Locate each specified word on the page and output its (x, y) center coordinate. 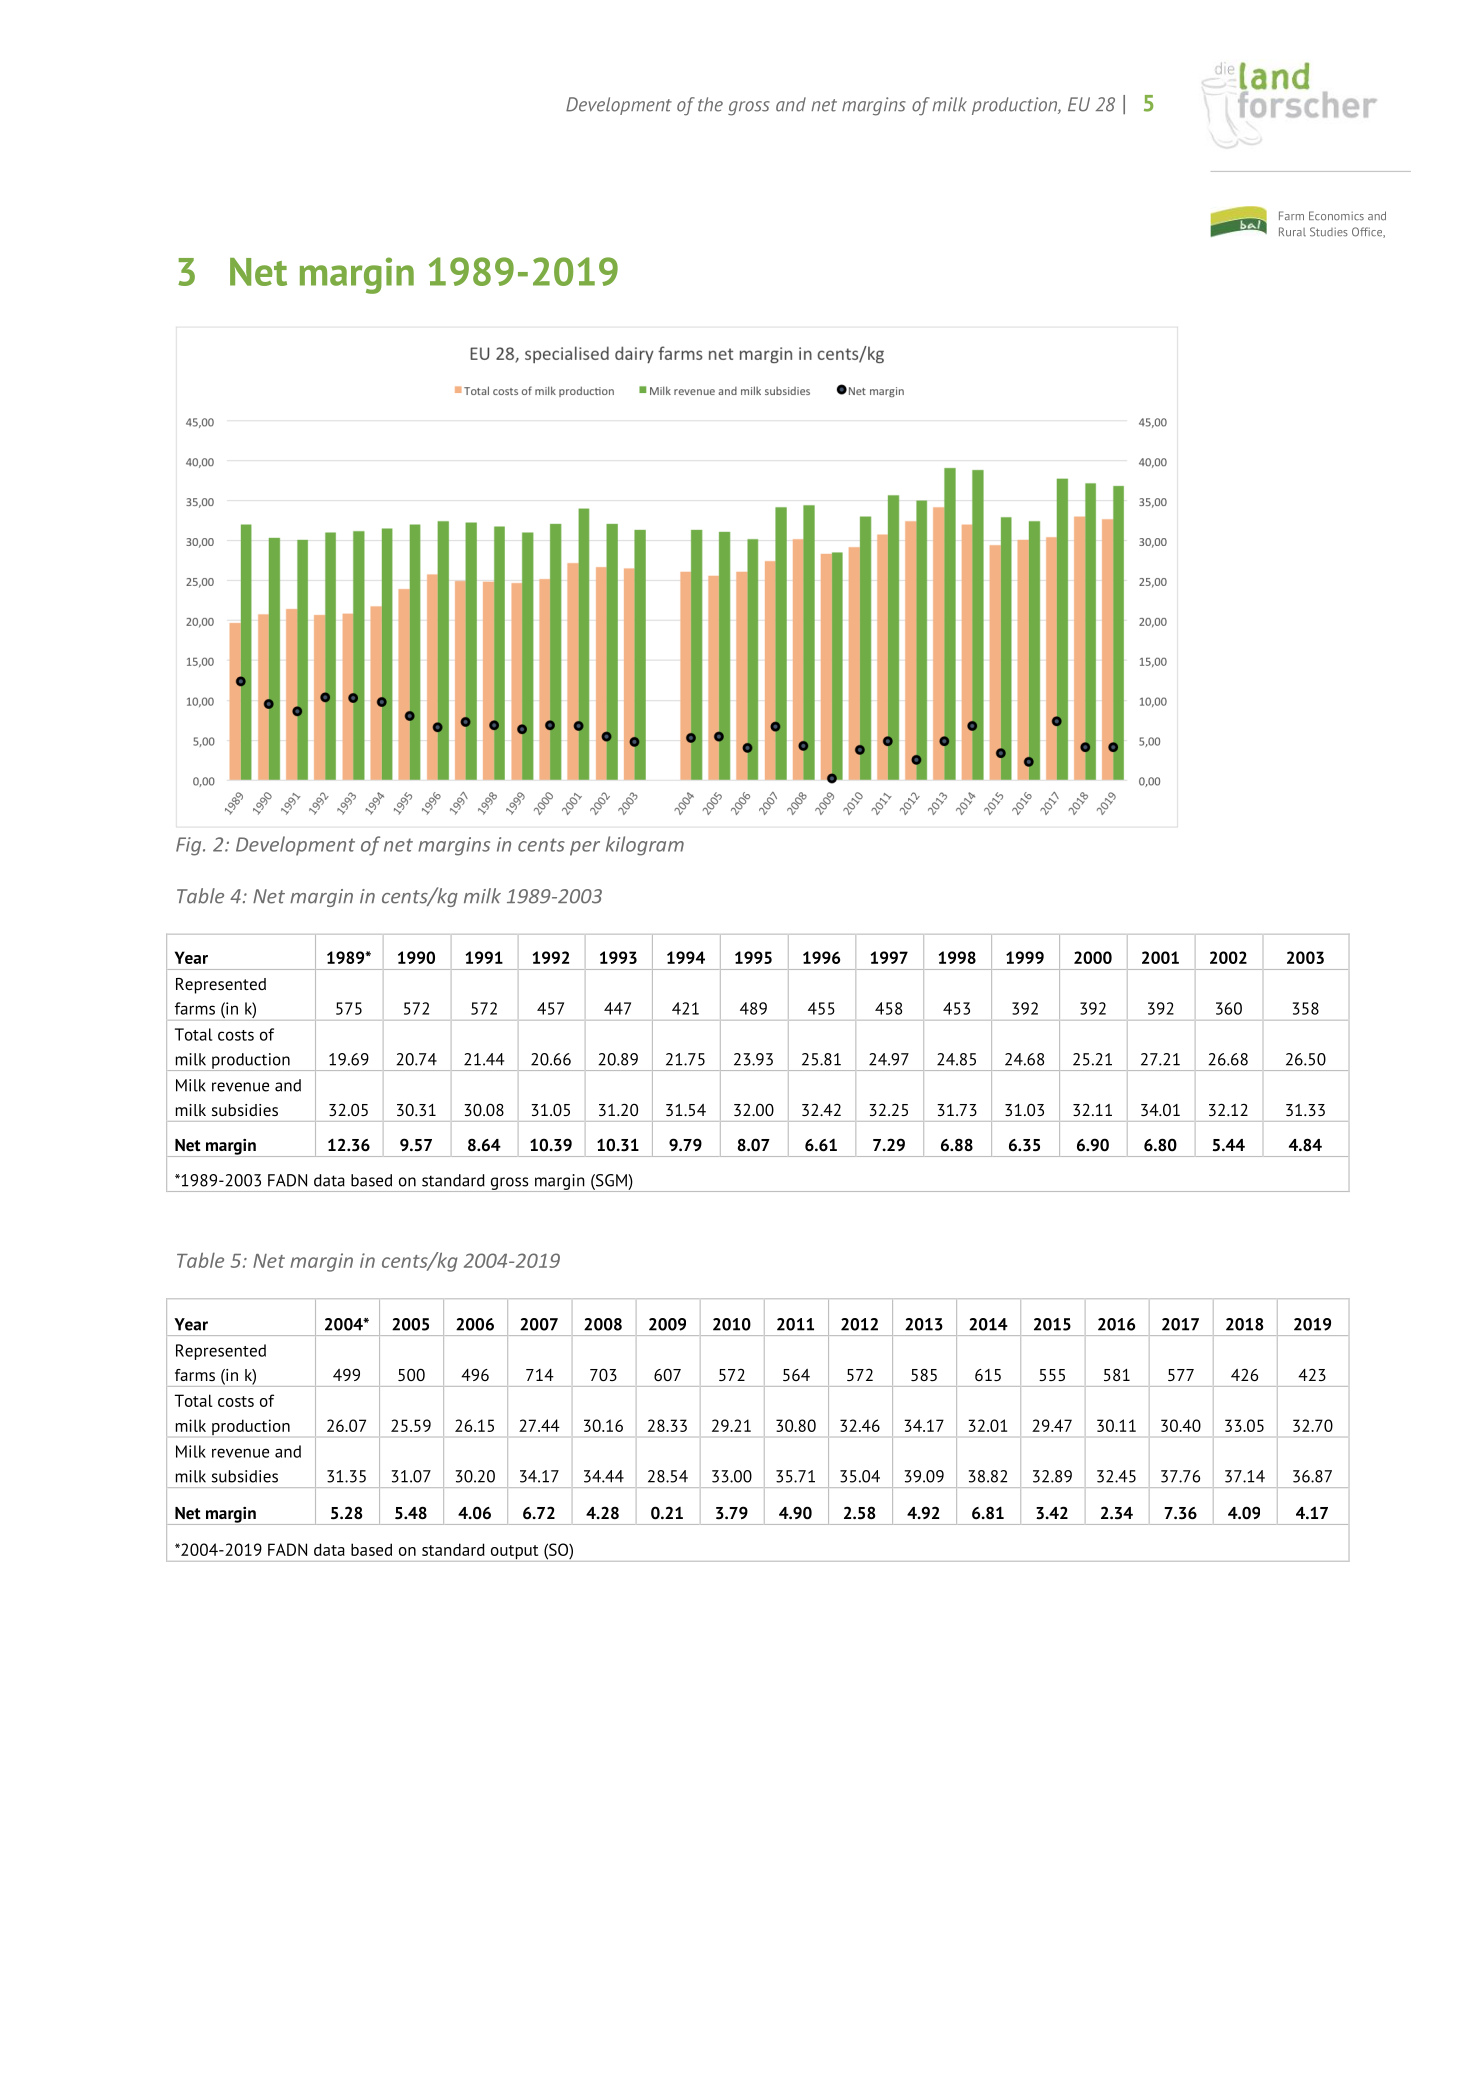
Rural (1292, 232)
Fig (190, 846)
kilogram (645, 846)
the (710, 104)
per (585, 848)
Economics (1336, 216)
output (514, 1553)
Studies (1329, 232)
